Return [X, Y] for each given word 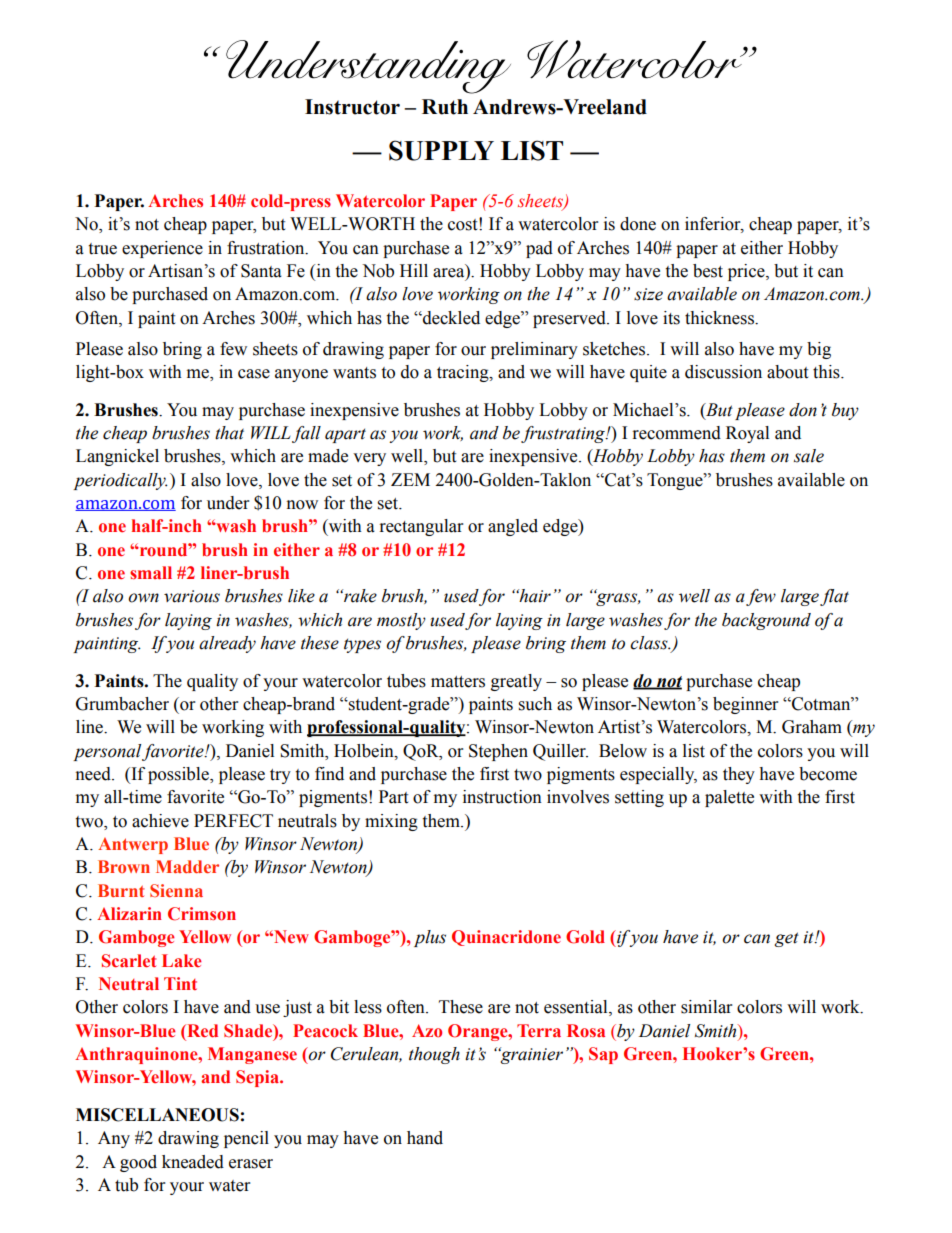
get [787, 939]
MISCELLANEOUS [157, 1115]
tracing [464, 373]
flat [834, 597]
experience [162, 249]
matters [458, 682]
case [254, 374]
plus [430, 938]
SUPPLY [441, 150]
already [227, 644]
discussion [723, 372]
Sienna [176, 890]
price [747, 272]
